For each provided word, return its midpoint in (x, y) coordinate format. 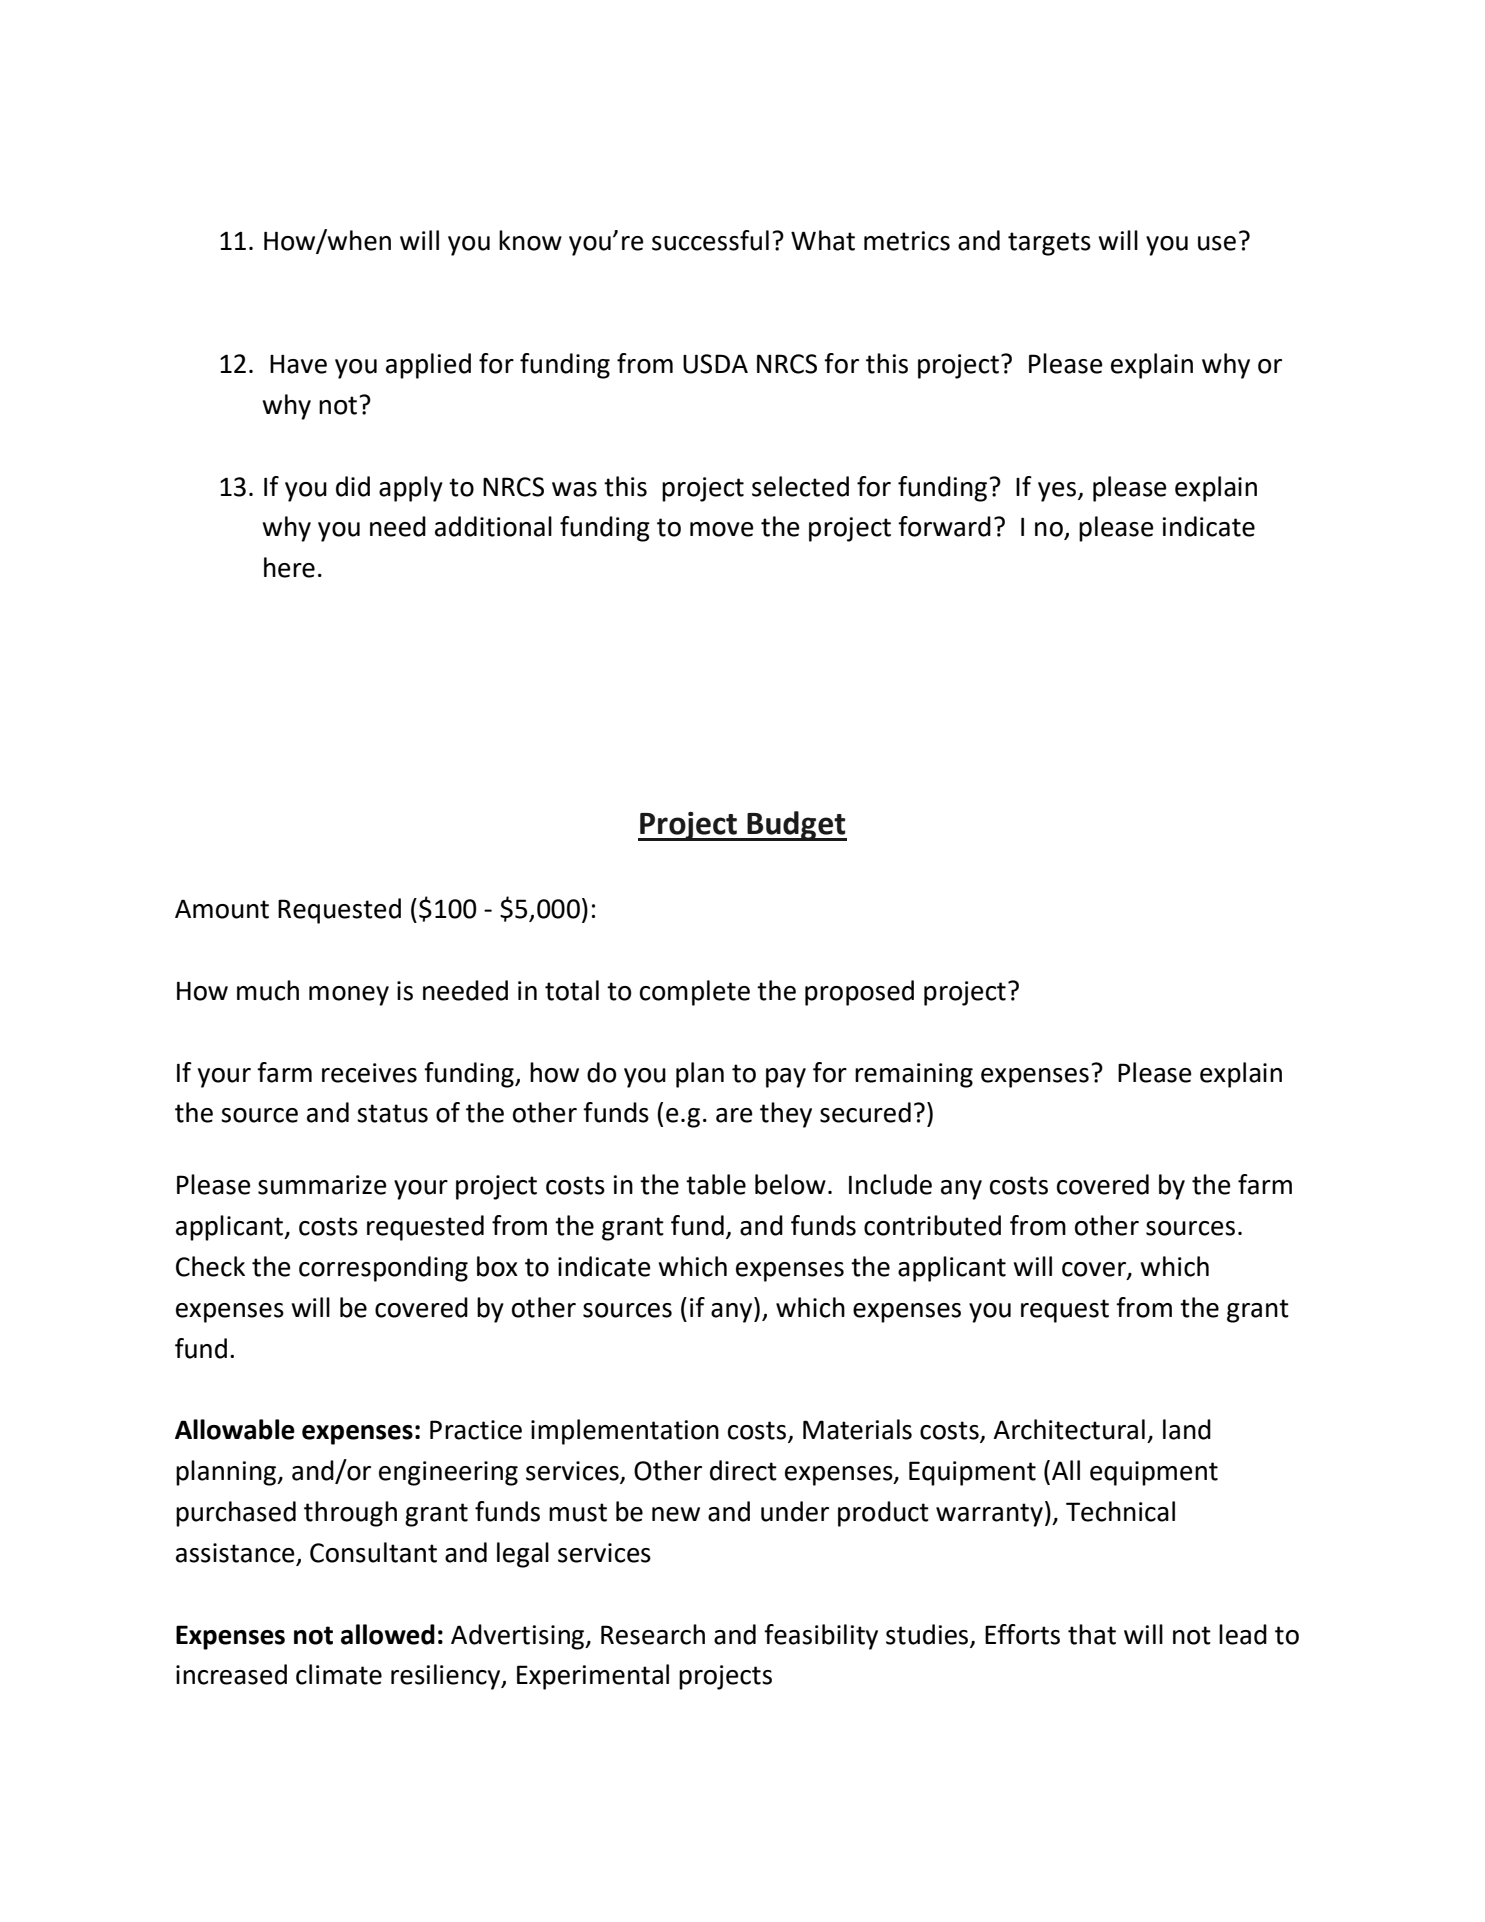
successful (710, 240)
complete (695, 993)
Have (298, 364)
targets (1049, 244)
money (349, 996)
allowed (388, 1634)
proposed (859, 993)
